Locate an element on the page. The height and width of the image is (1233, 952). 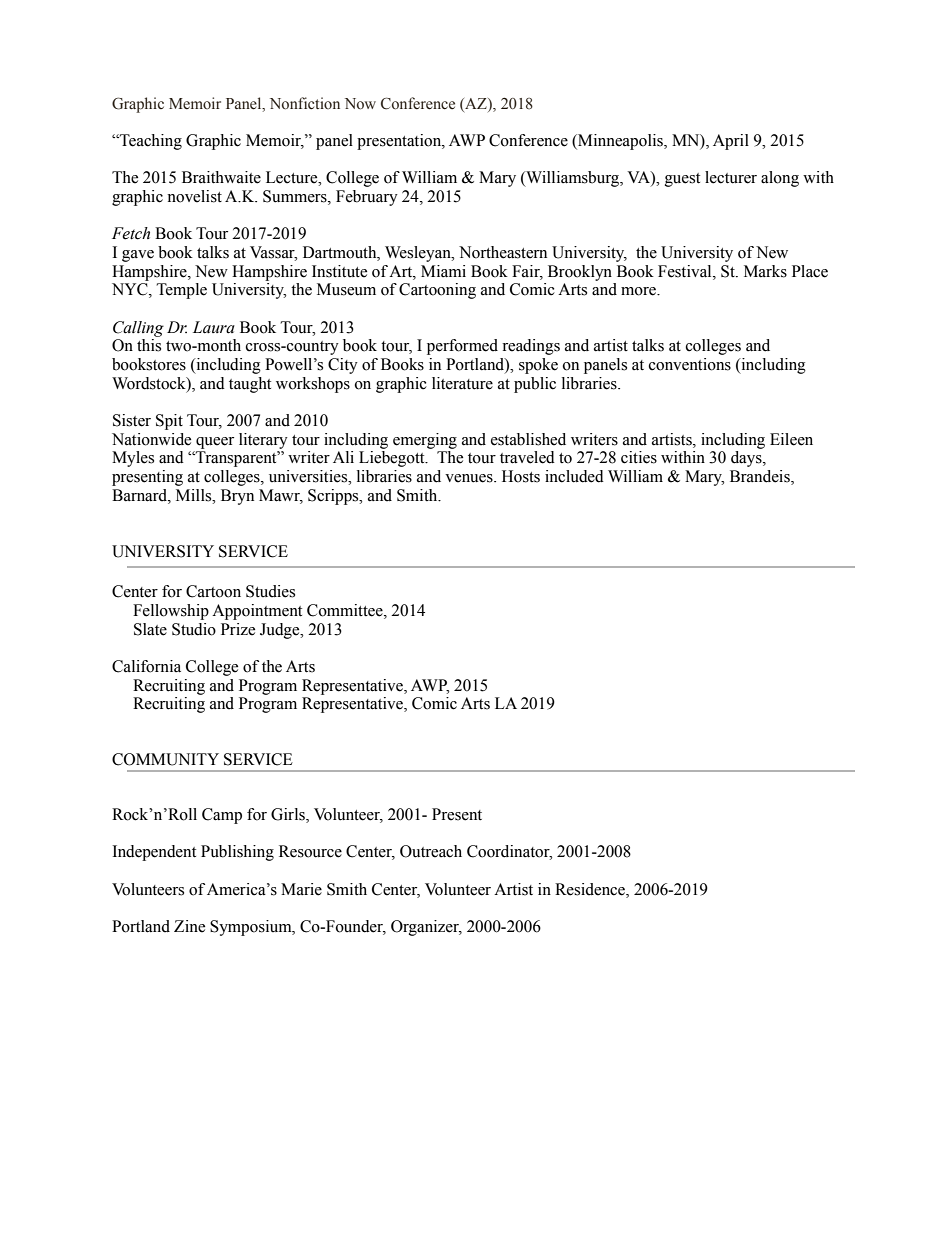
April is located at coordinates (731, 142).
